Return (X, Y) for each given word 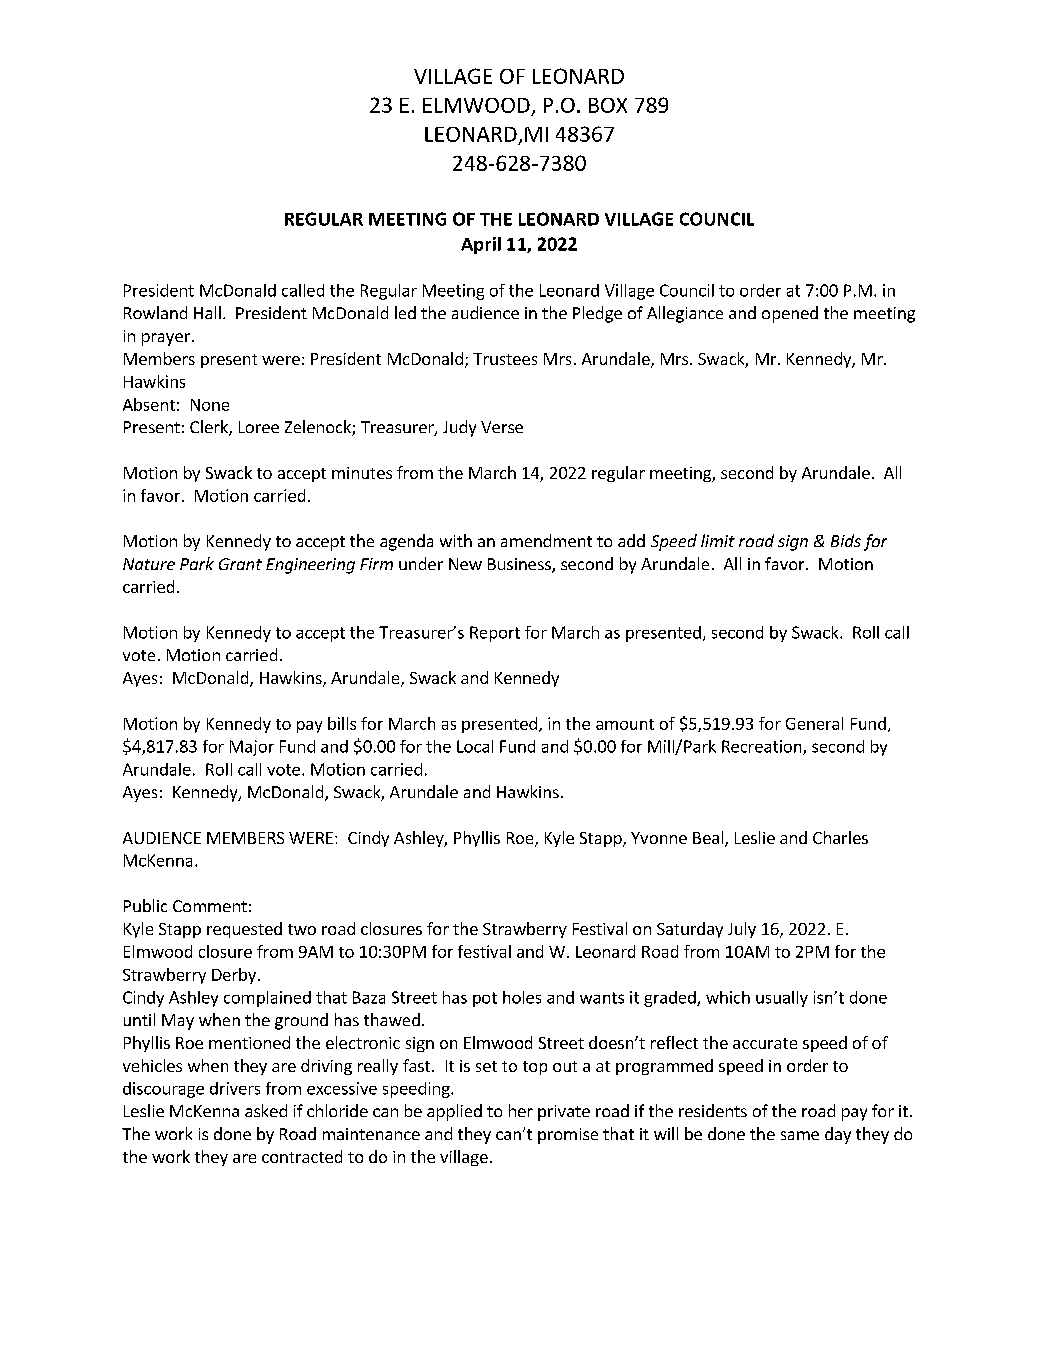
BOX (608, 105)
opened (790, 314)
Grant (240, 564)
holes (522, 997)
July (742, 930)
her (521, 1110)
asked (266, 1110)
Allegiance (685, 314)
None (210, 405)
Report (495, 634)
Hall (207, 312)
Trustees (505, 359)
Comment (210, 906)
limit (718, 540)
